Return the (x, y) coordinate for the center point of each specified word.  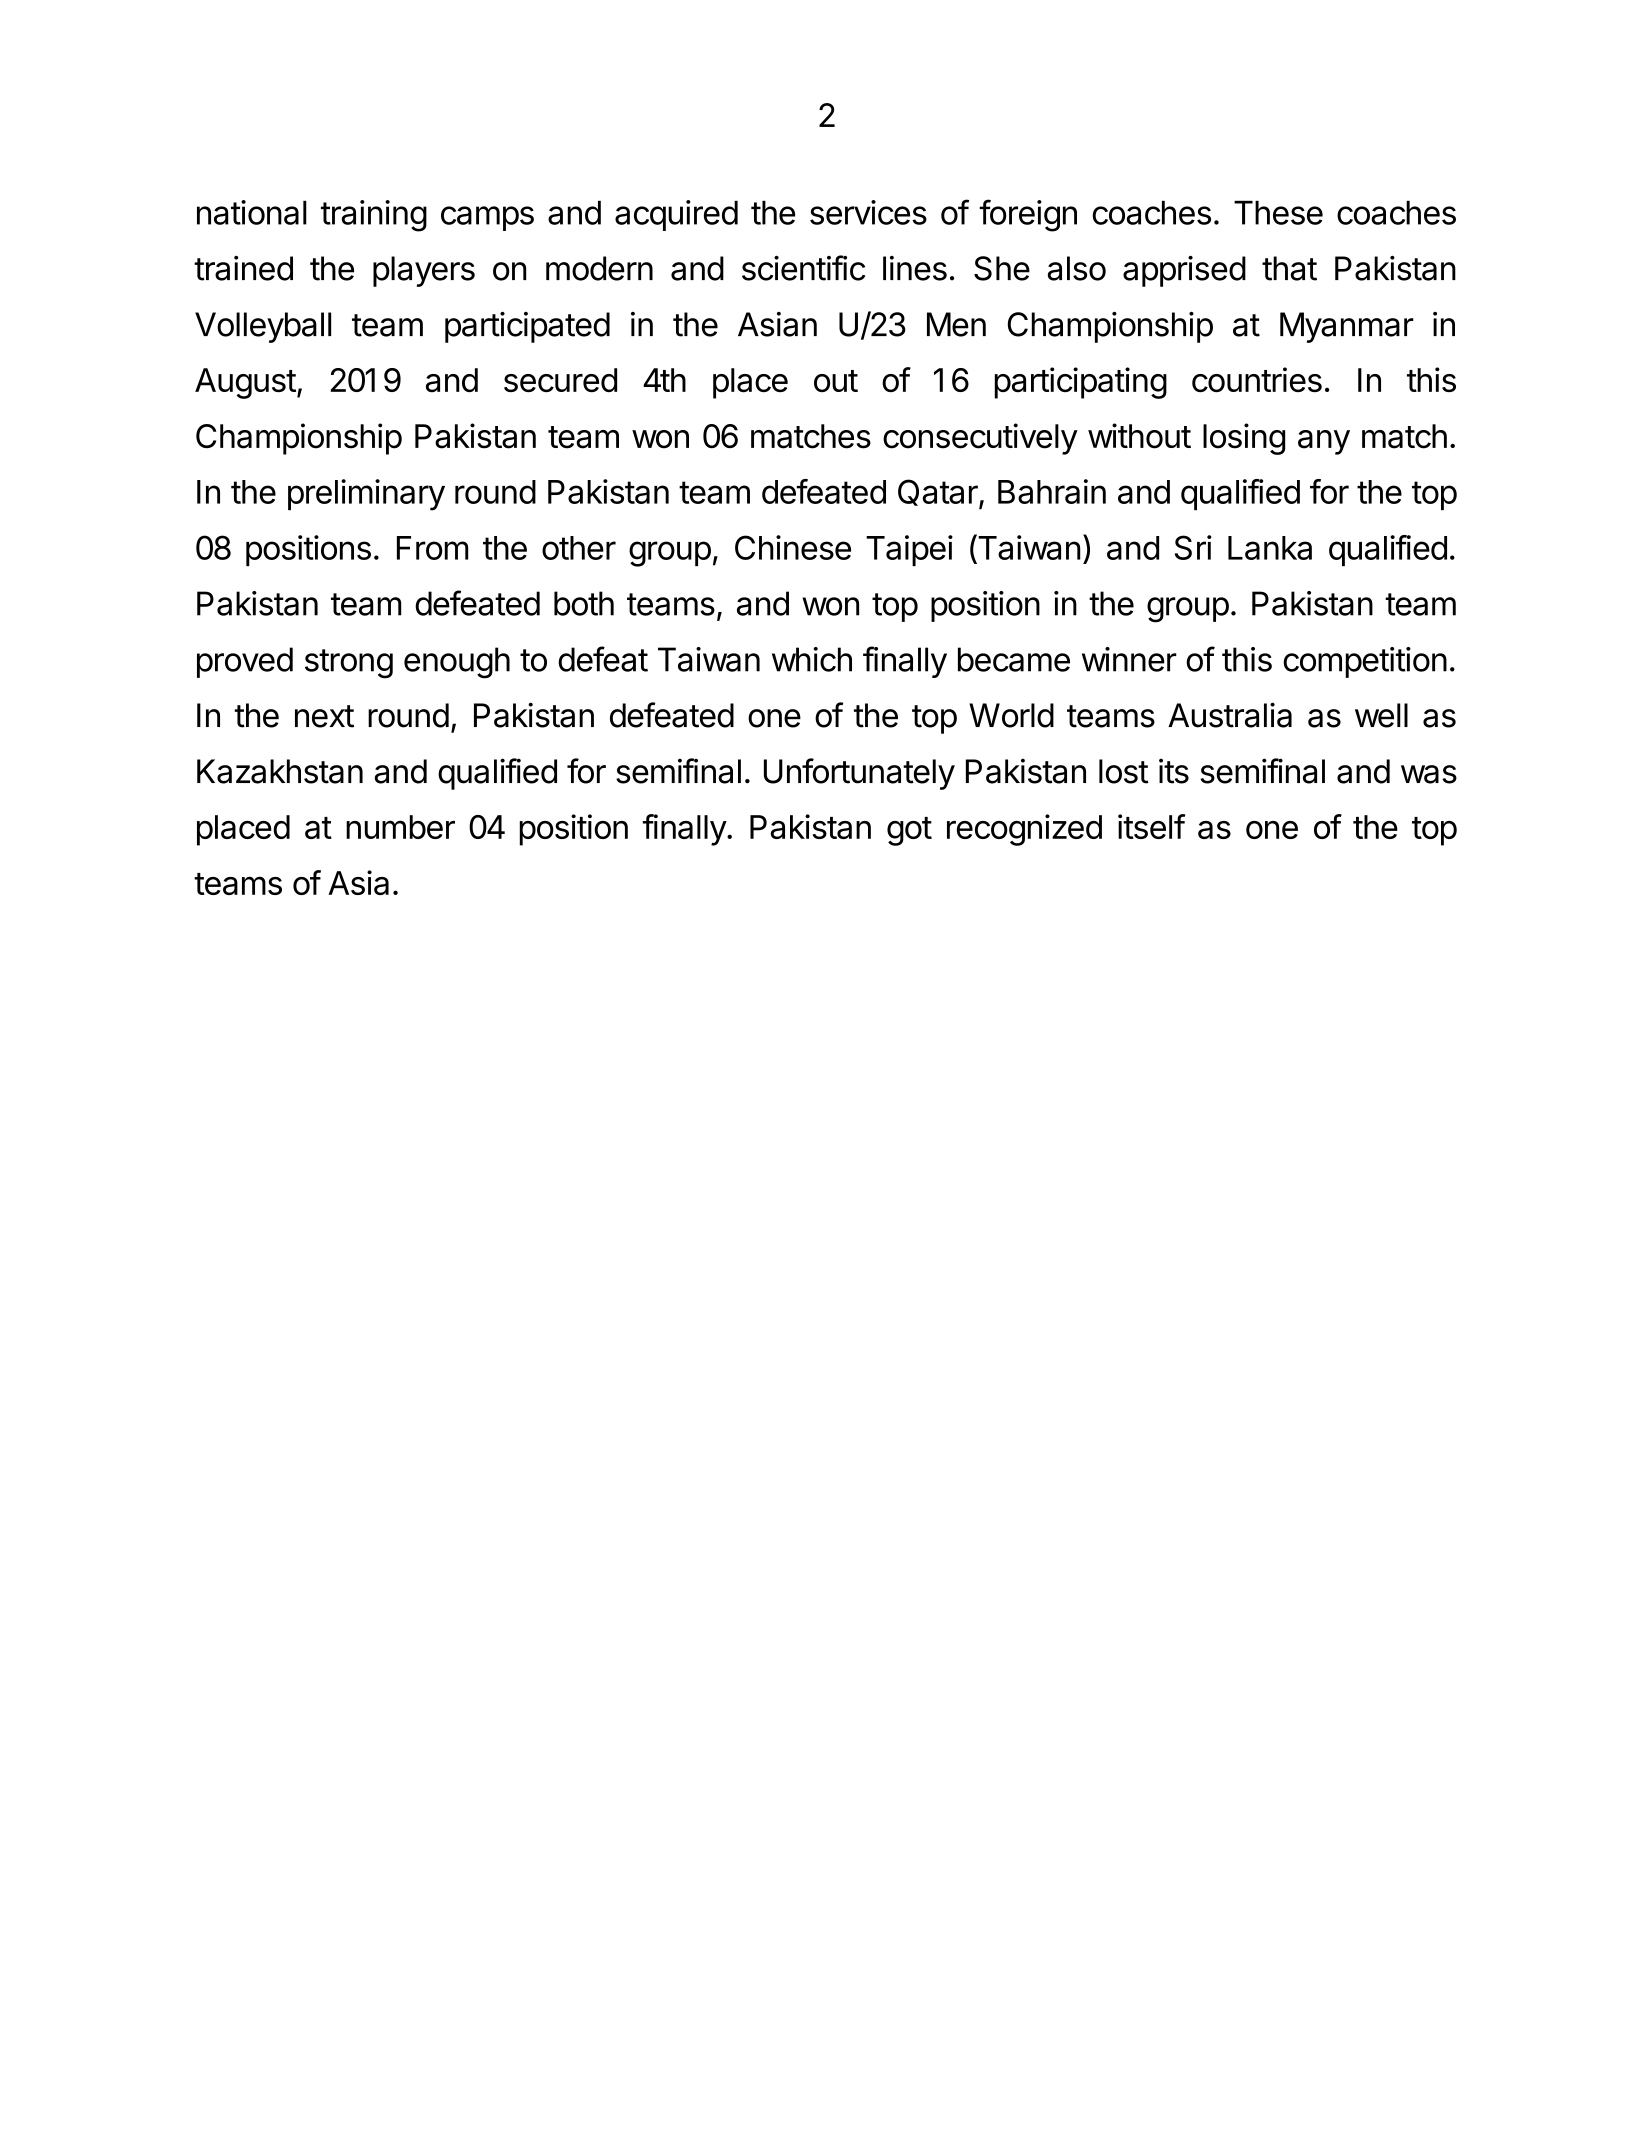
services (868, 212)
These (1278, 213)
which (812, 659)
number (400, 827)
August (245, 383)
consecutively (980, 439)
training (374, 216)
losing (1244, 439)
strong (349, 664)
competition (1365, 662)
